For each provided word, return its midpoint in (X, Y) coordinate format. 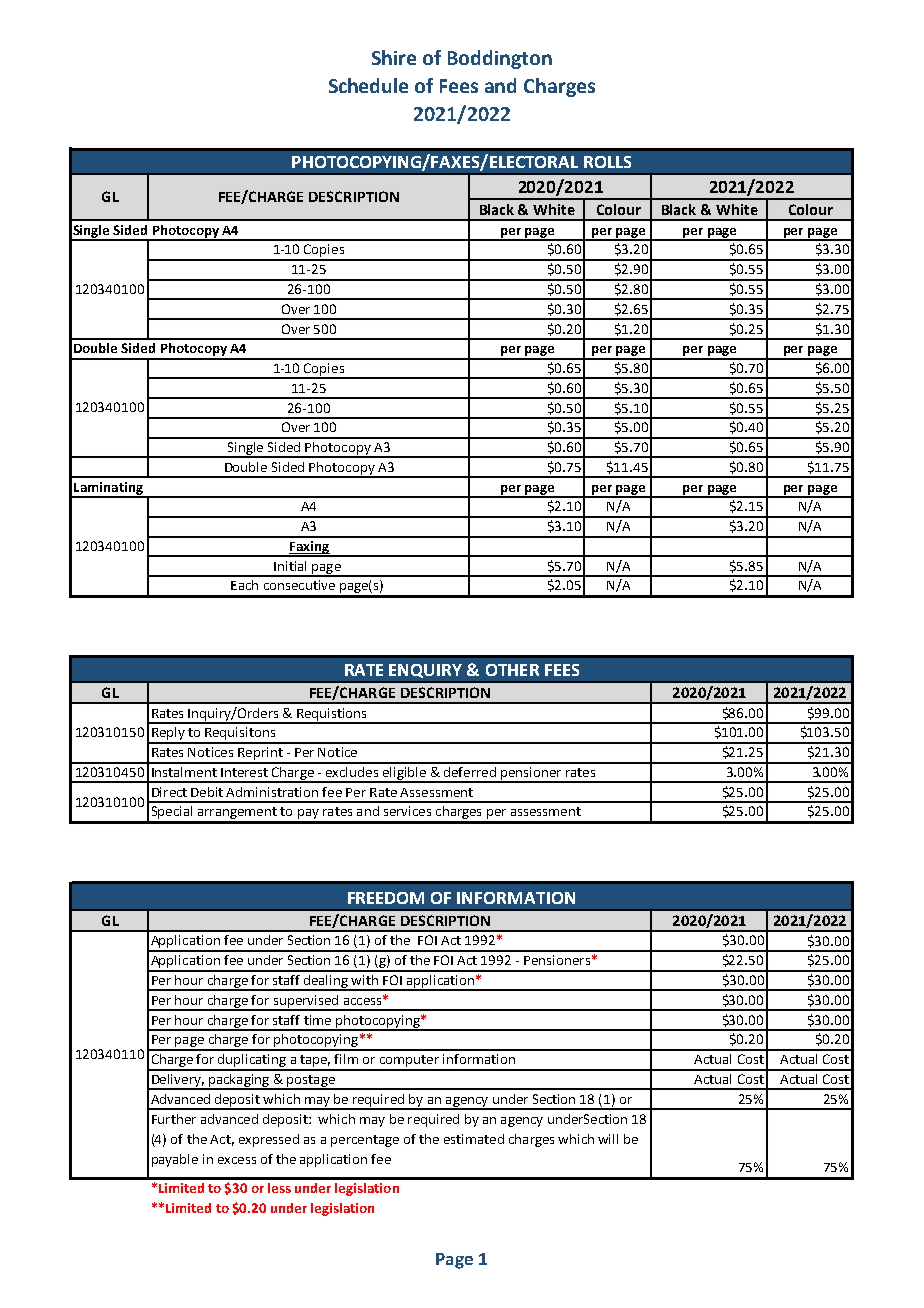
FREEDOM (386, 898)
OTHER (512, 670)
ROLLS (607, 162)
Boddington (500, 59)
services (407, 811)
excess (237, 1160)
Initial (290, 566)
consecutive (299, 585)
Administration (272, 792)
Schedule (368, 85)
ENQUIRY (425, 671)
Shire (394, 57)
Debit (207, 792)
